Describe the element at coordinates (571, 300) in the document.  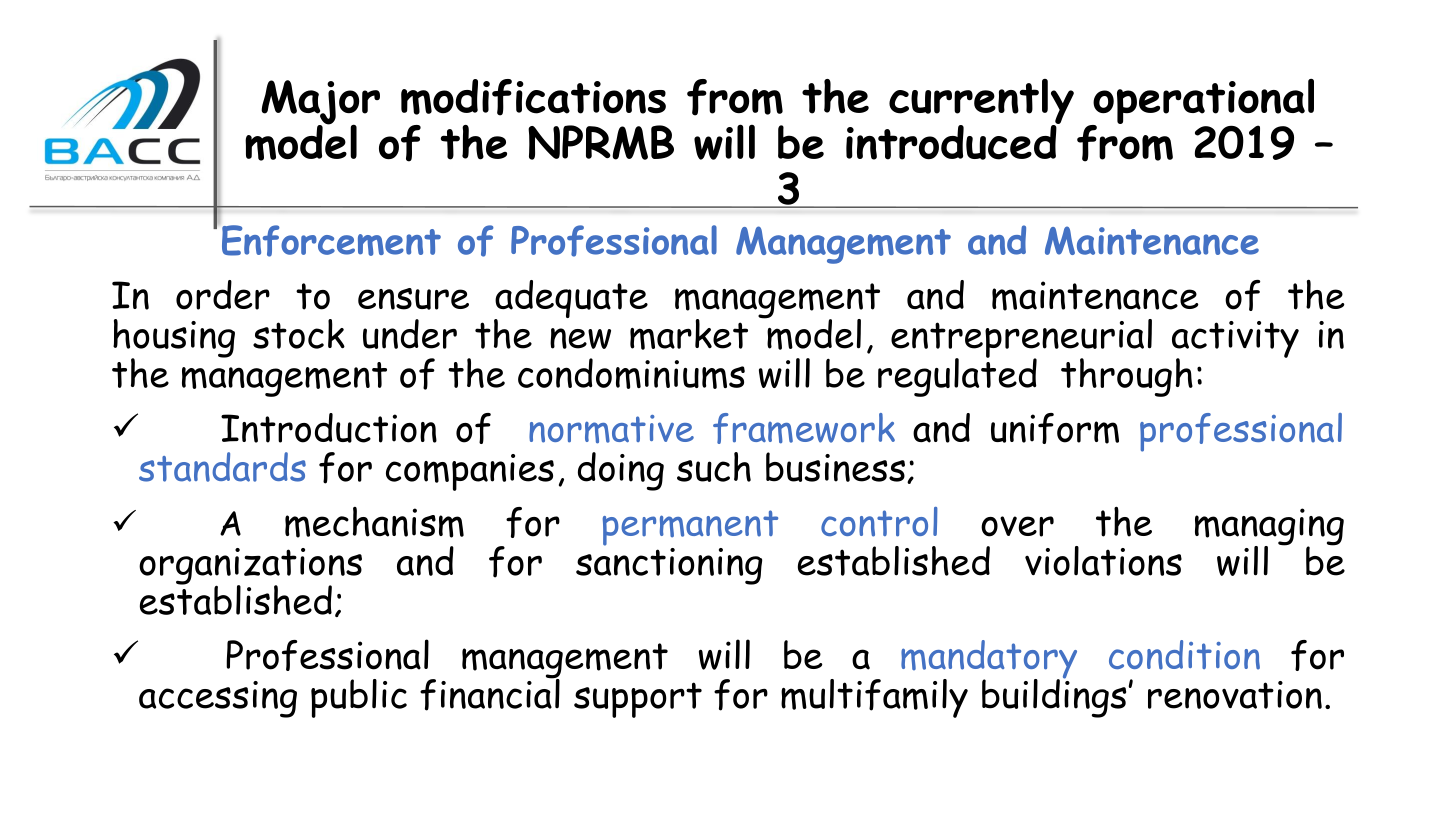
I see `adequate` at that location.
